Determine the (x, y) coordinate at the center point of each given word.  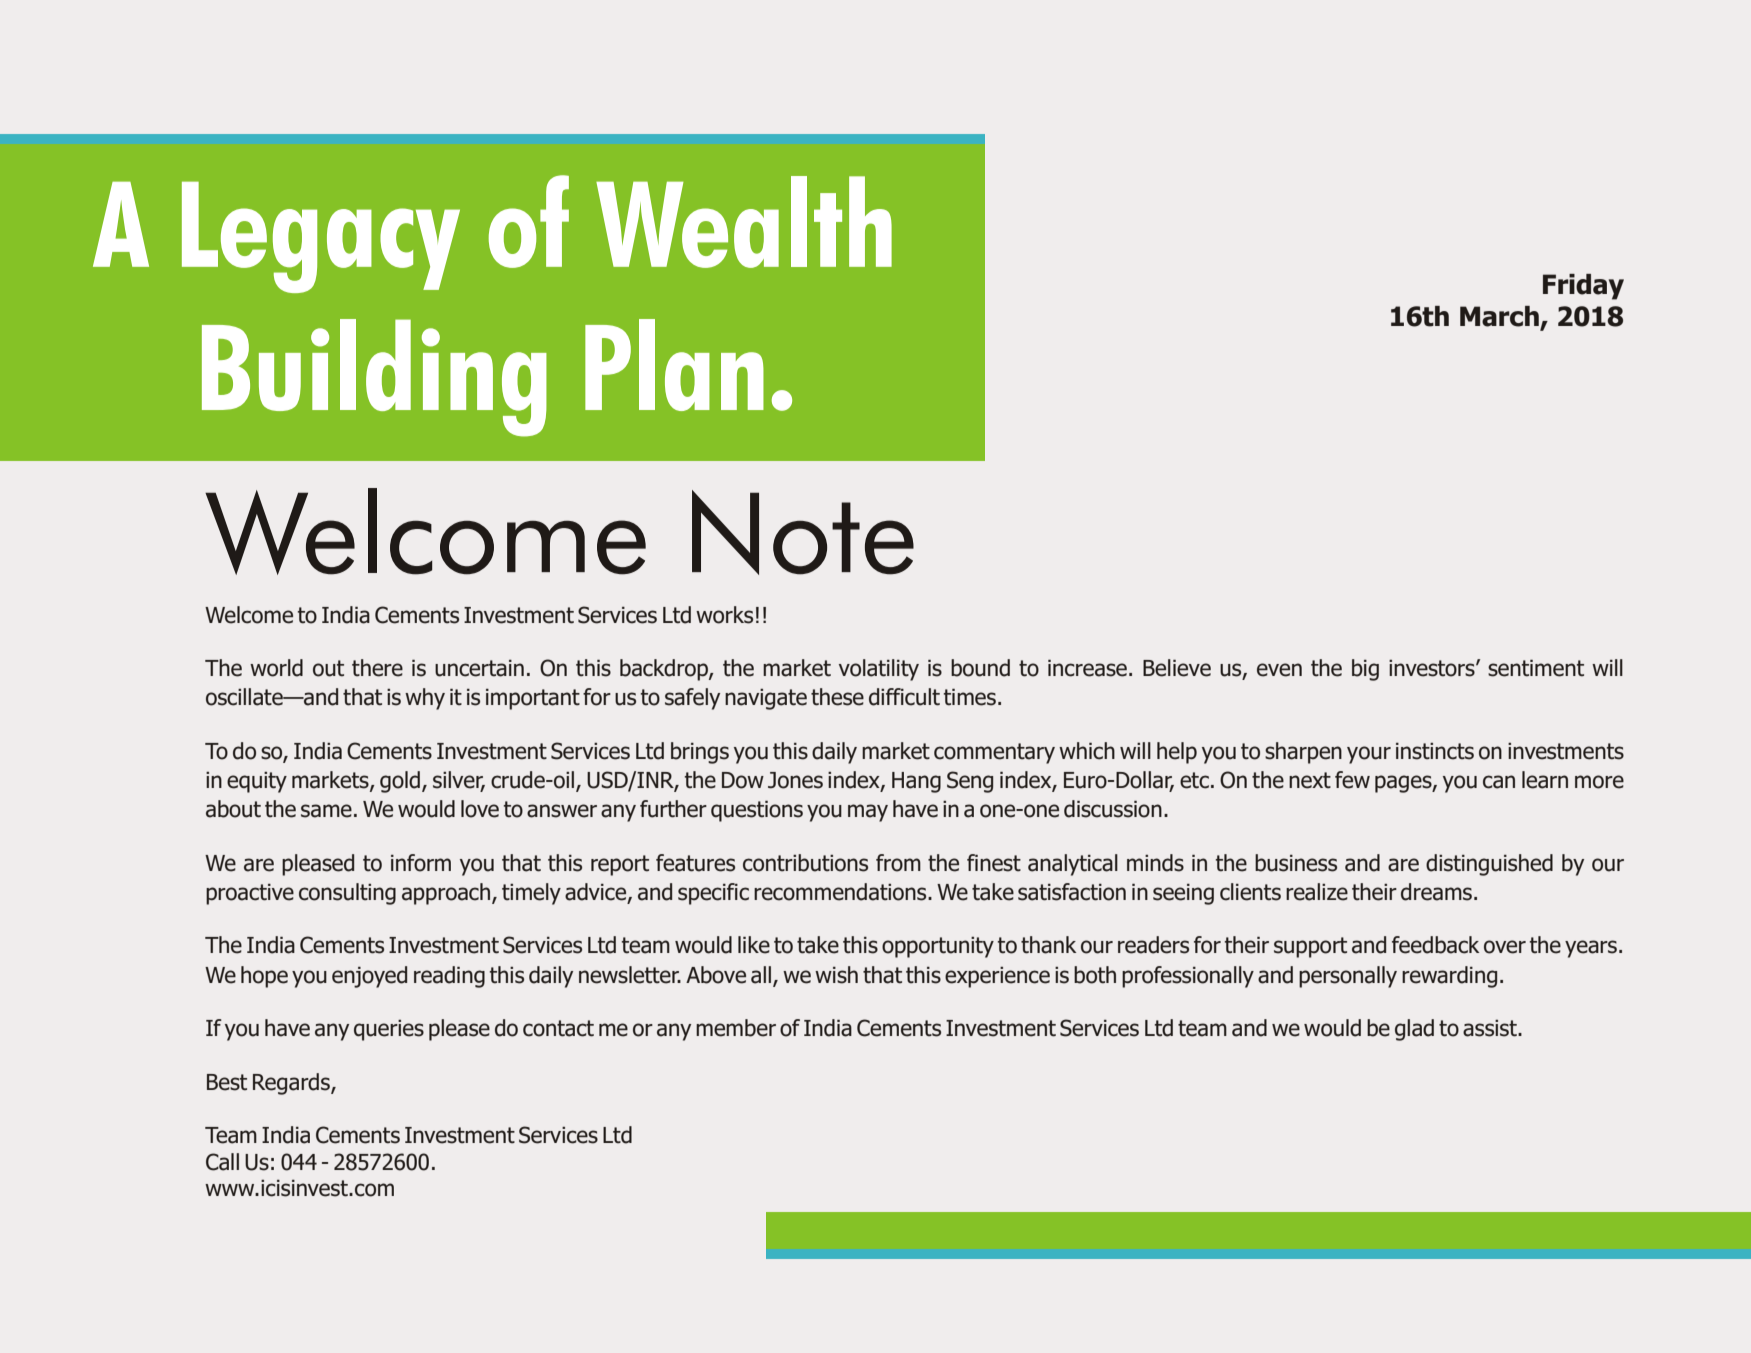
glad (1414, 1030)
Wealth (744, 222)
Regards (292, 1084)
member (736, 1028)
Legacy (321, 237)
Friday (1583, 287)
